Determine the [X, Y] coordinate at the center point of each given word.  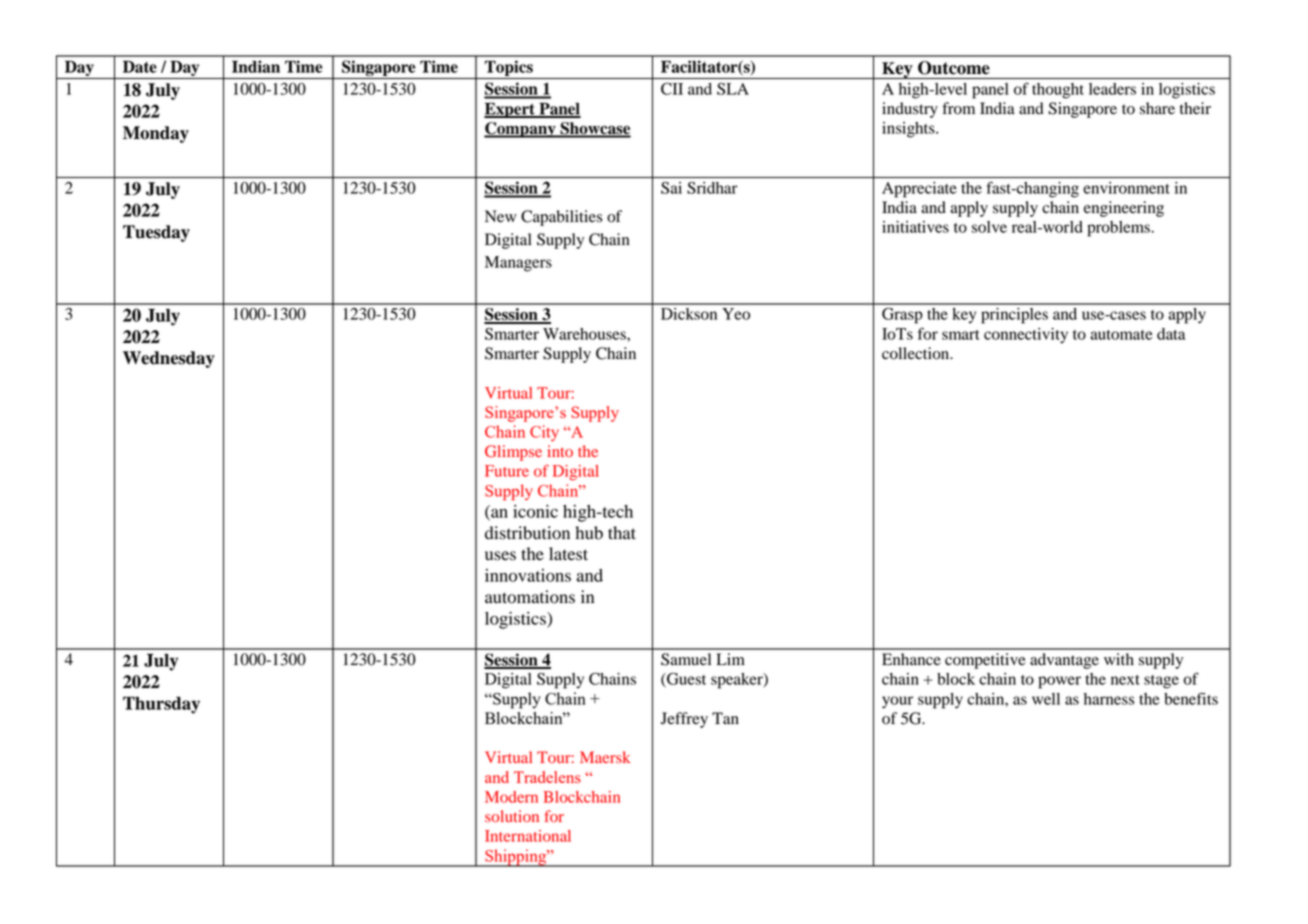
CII [672, 89]
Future [507, 471]
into [560, 451]
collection [917, 353]
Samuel [686, 659]
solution [512, 816]
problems [1119, 229]
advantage [1064, 661]
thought [1058, 91]
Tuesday [156, 233]
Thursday [161, 705]
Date [140, 67]
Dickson [689, 314]
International [528, 836]
